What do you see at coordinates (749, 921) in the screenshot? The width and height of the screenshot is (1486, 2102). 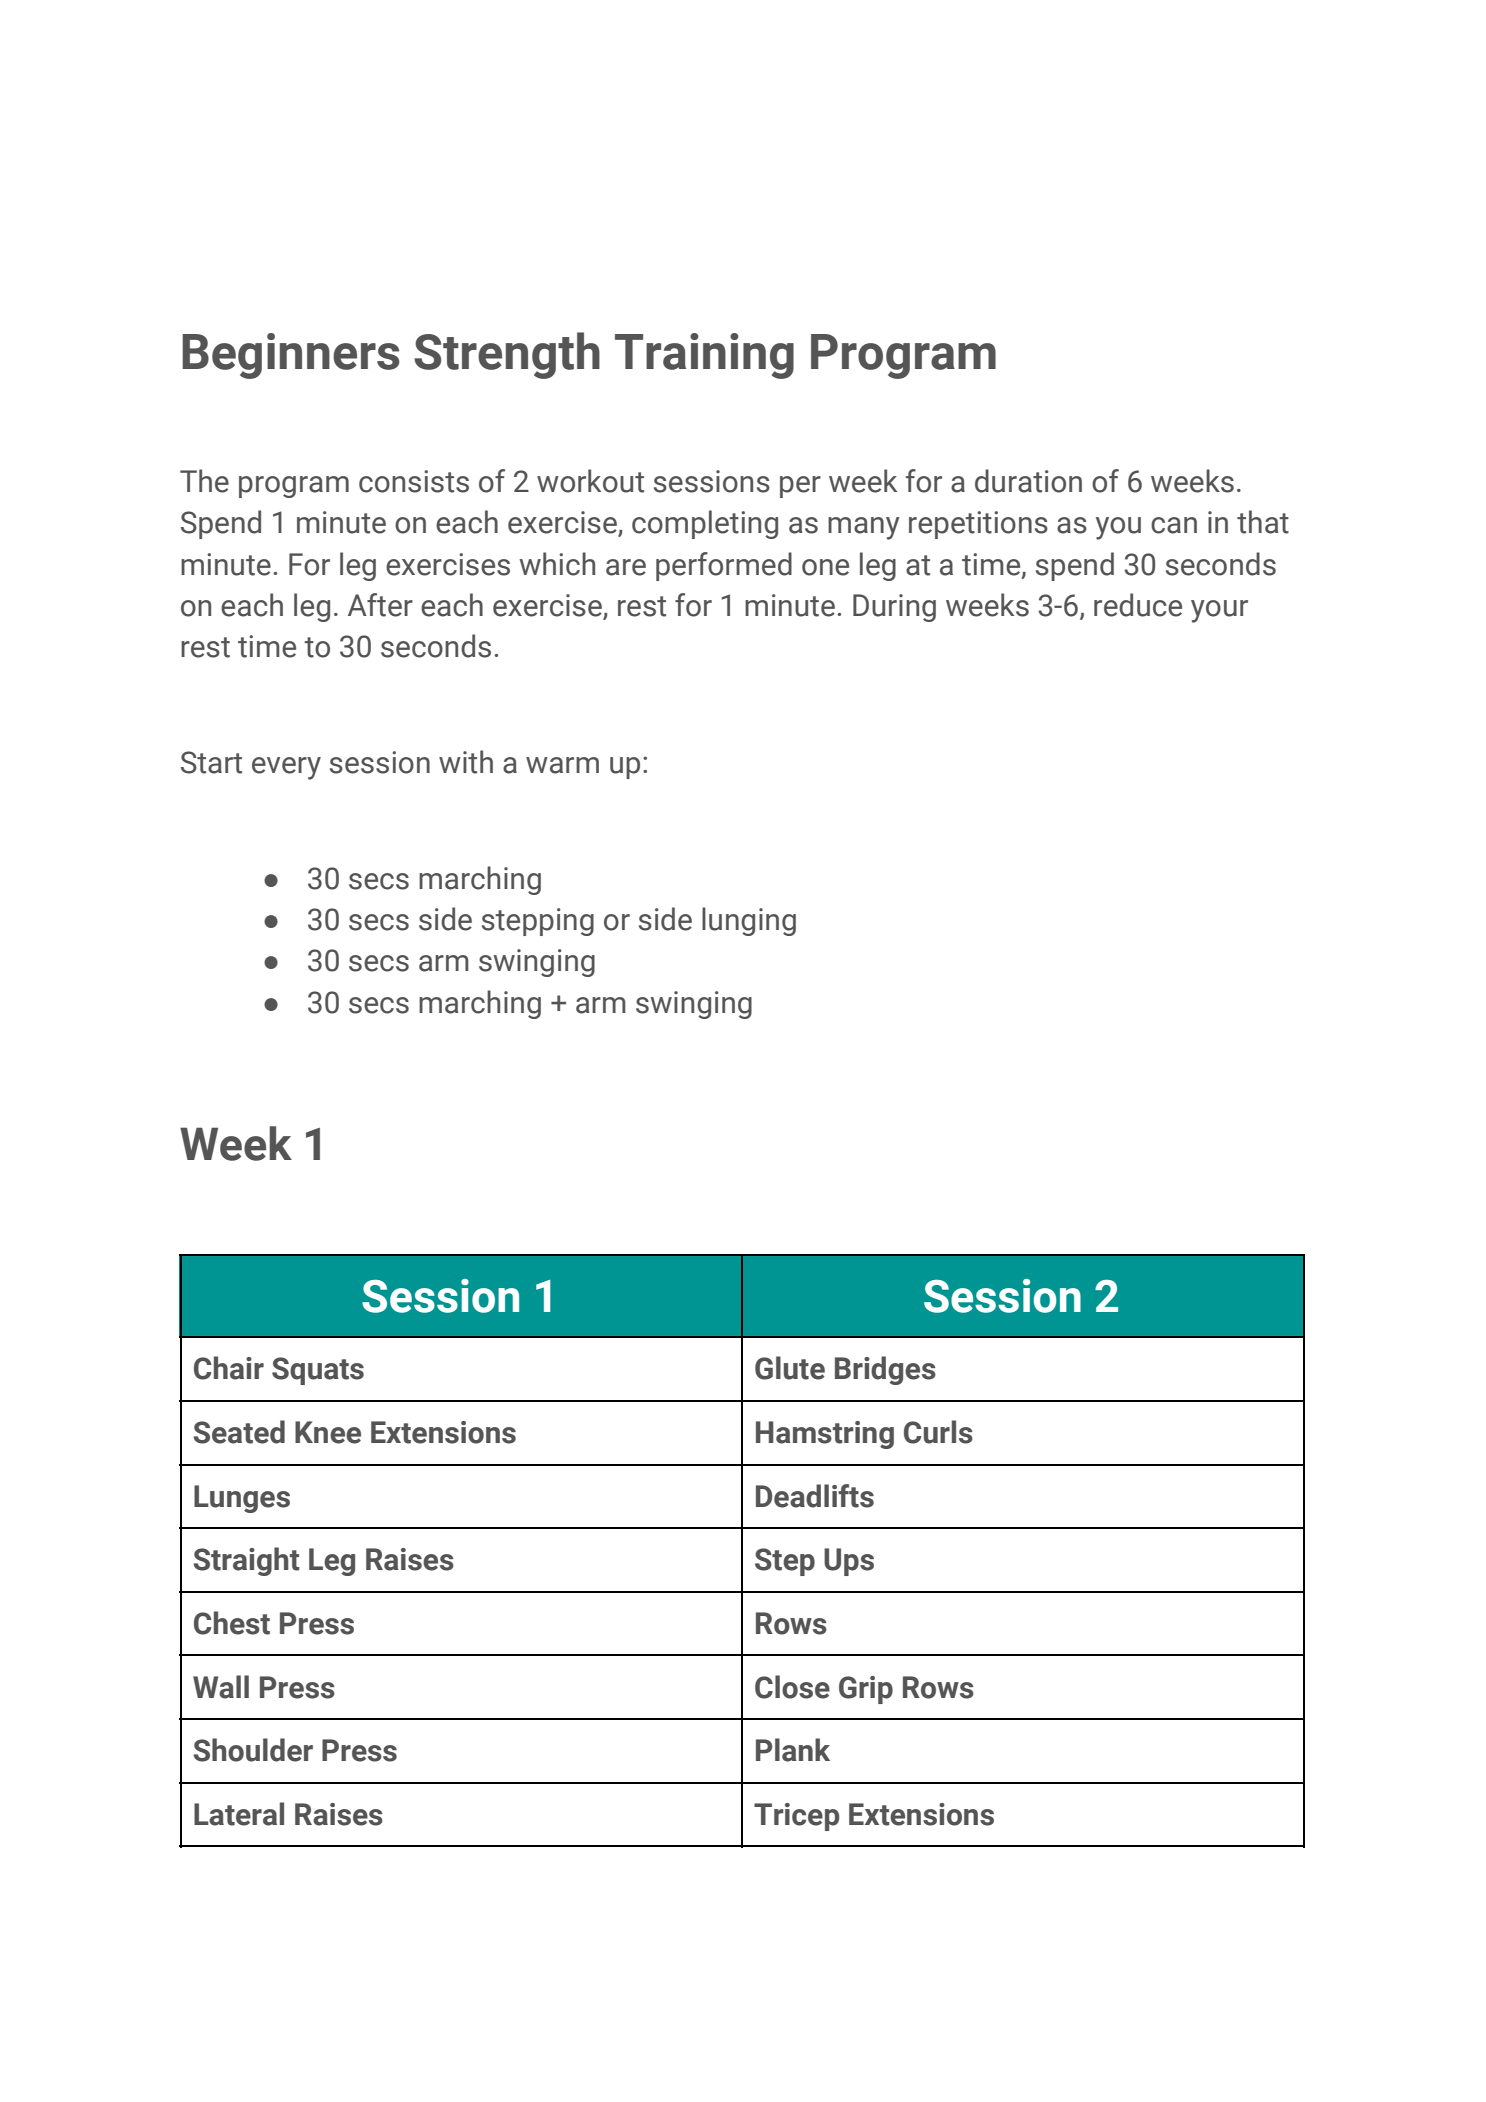 I see `lunging` at bounding box center [749, 921].
